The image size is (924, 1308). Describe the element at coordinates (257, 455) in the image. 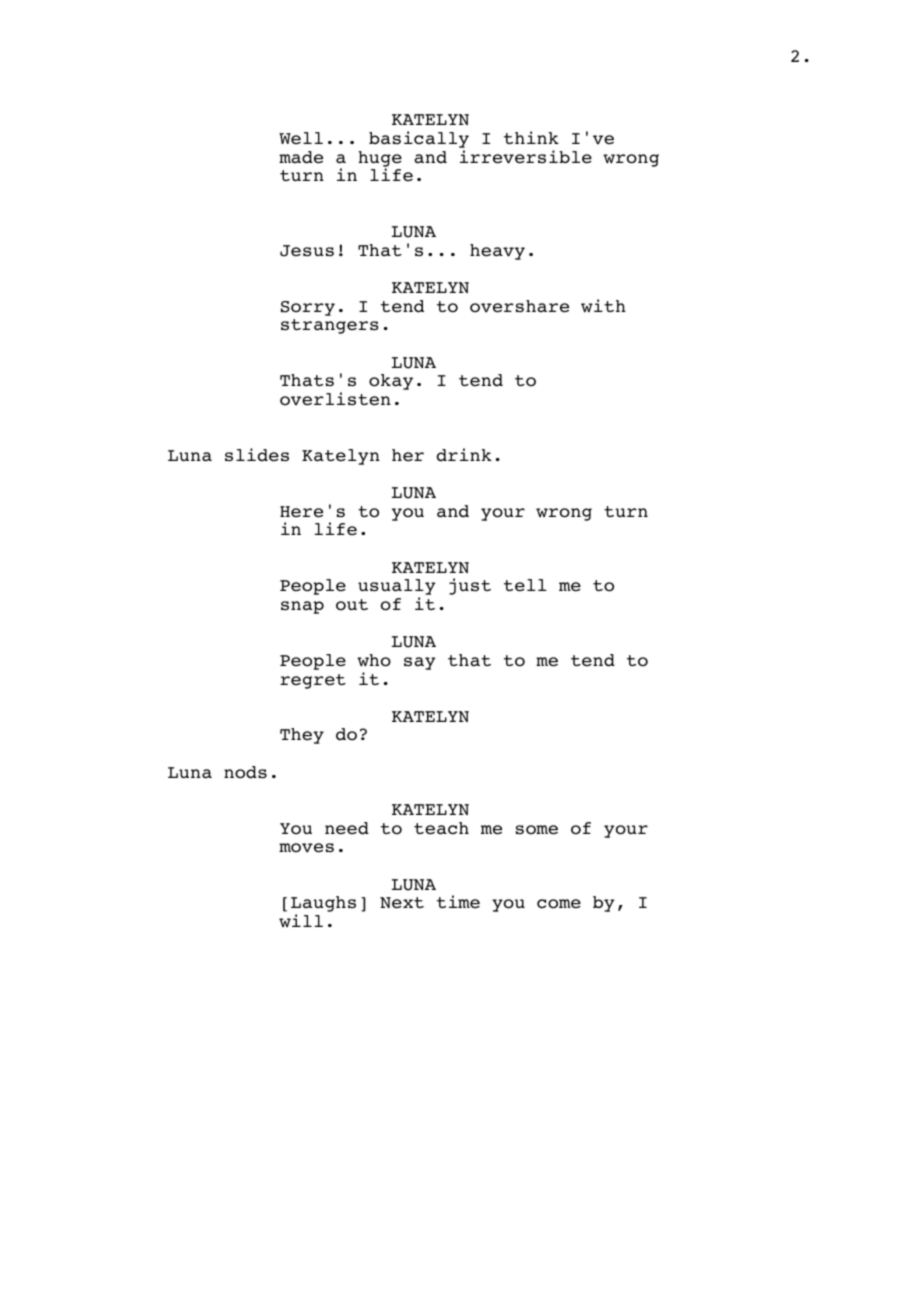

I see `slides` at that location.
